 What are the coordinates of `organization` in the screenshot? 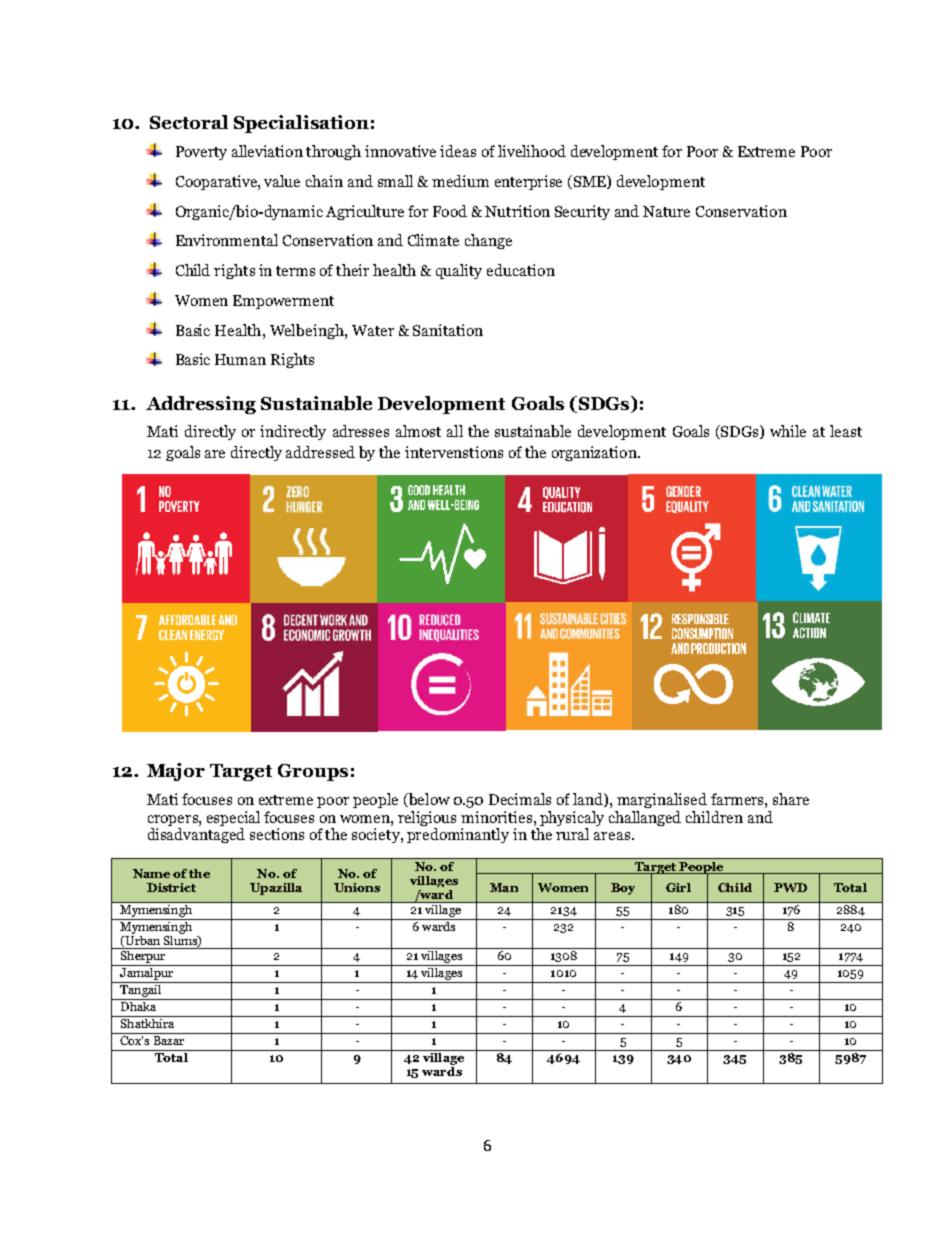 It's located at (595, 453).
